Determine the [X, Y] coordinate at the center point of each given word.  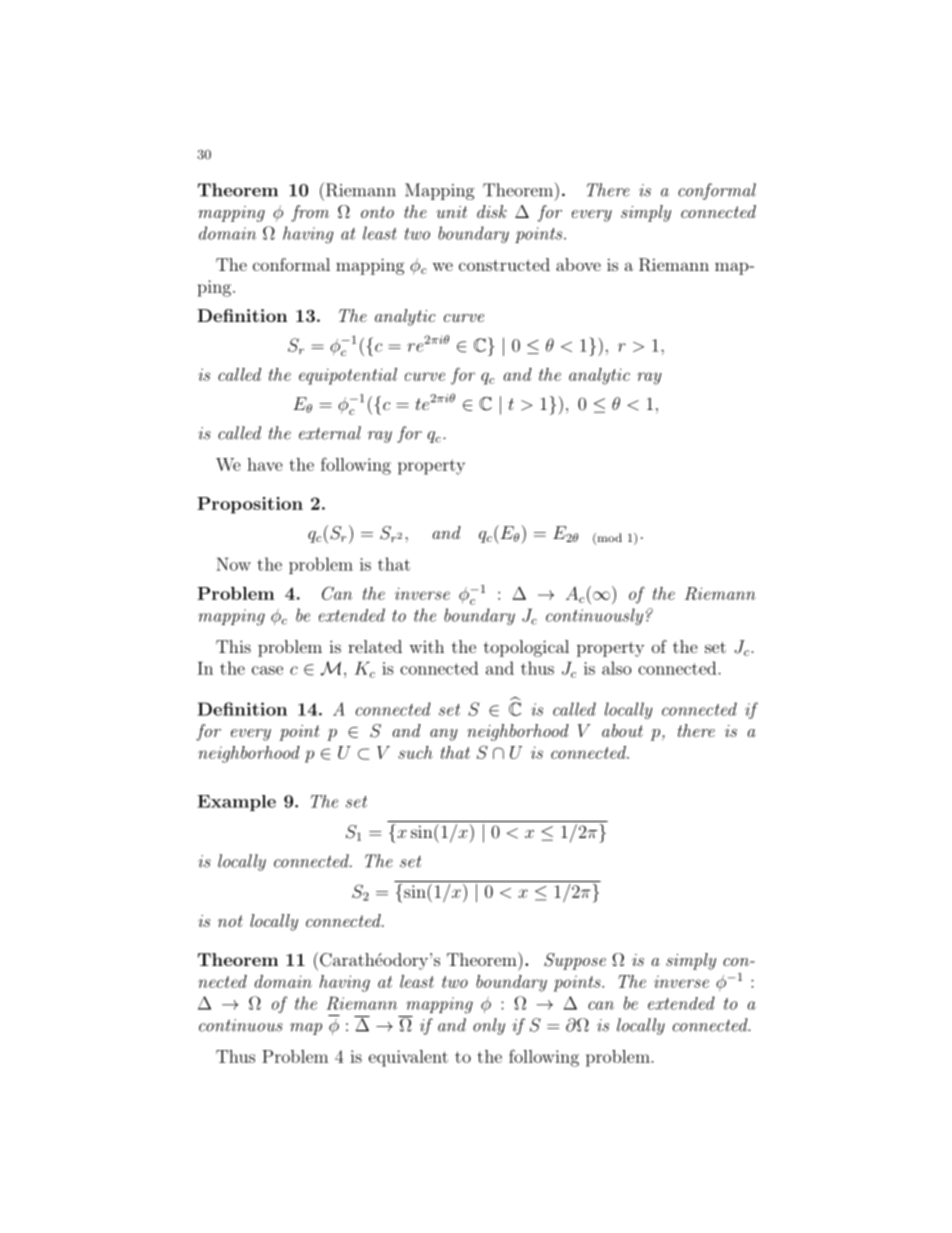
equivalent [408, 1058]
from [310, 213]
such [415, 752]
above [578, 264]
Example [237, 803]
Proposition [250, 505]
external [330, 433]
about [622, 730]
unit [451, 212]
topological [526, 648]
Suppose [575, 961]
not [230, 921]
